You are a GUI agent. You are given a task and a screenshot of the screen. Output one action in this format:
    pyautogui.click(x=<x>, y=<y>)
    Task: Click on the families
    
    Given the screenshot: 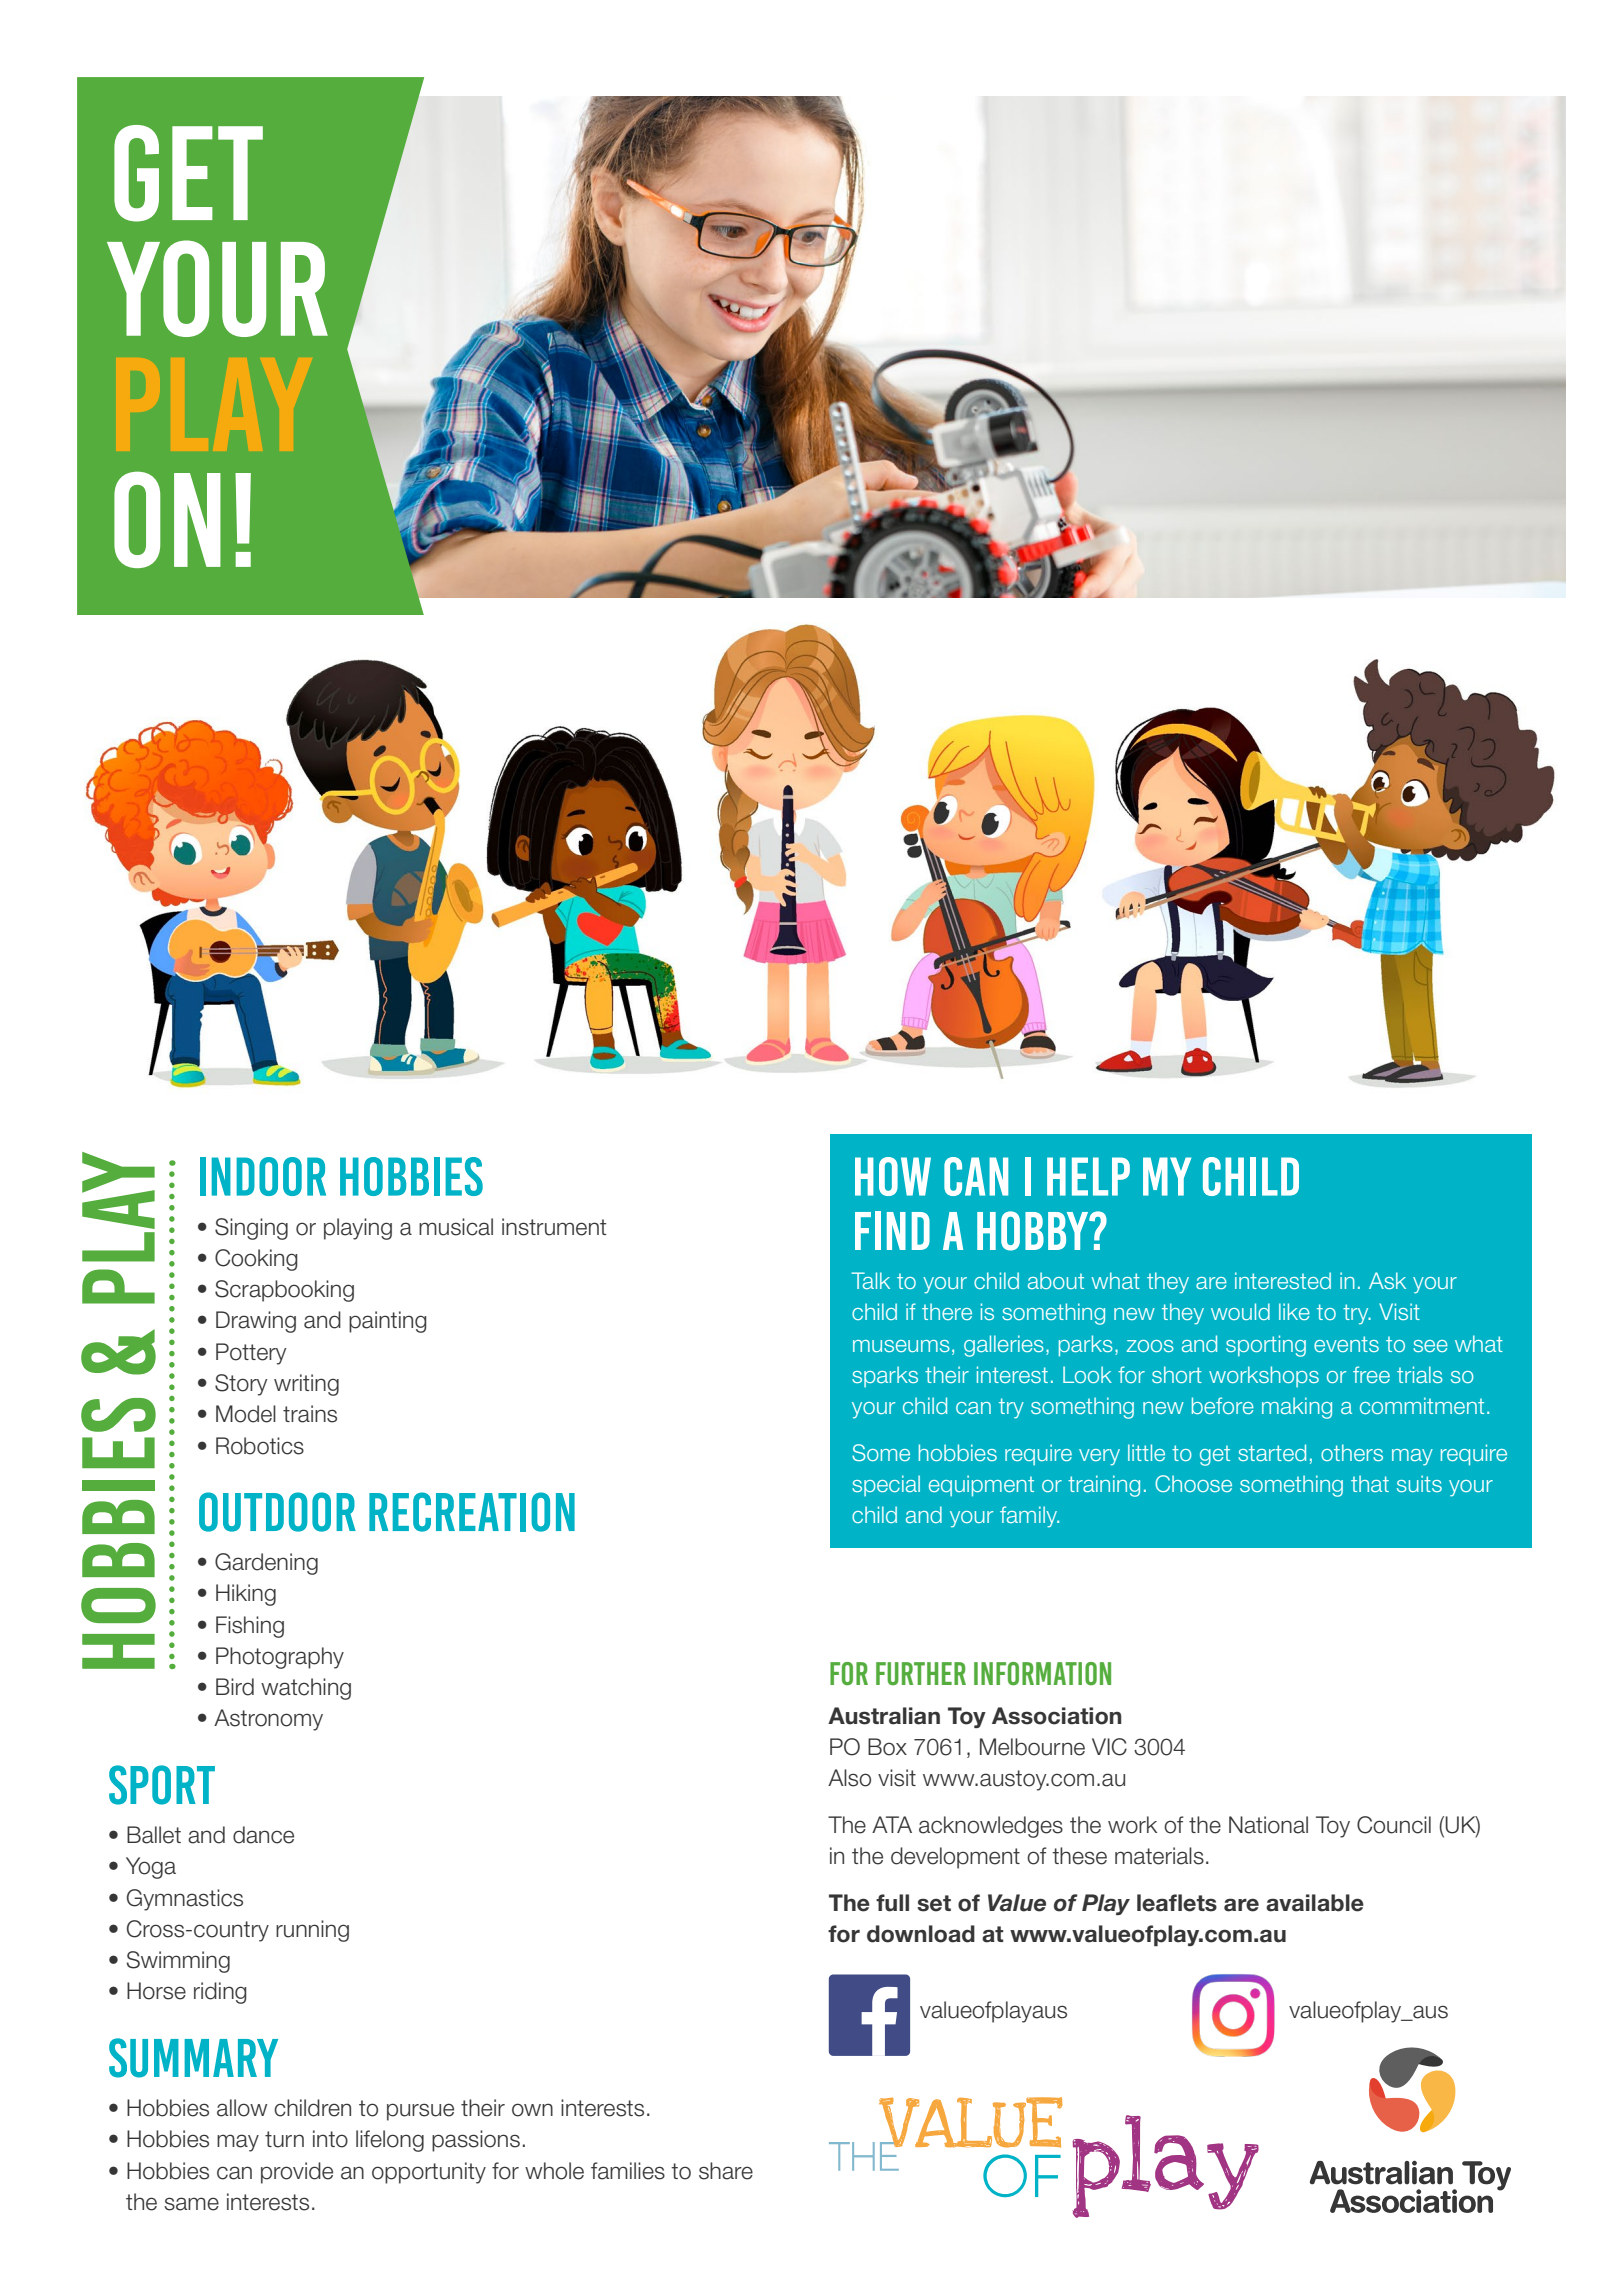 What is the action you would take?
    pyautogui.click(x=628, y=2171)
